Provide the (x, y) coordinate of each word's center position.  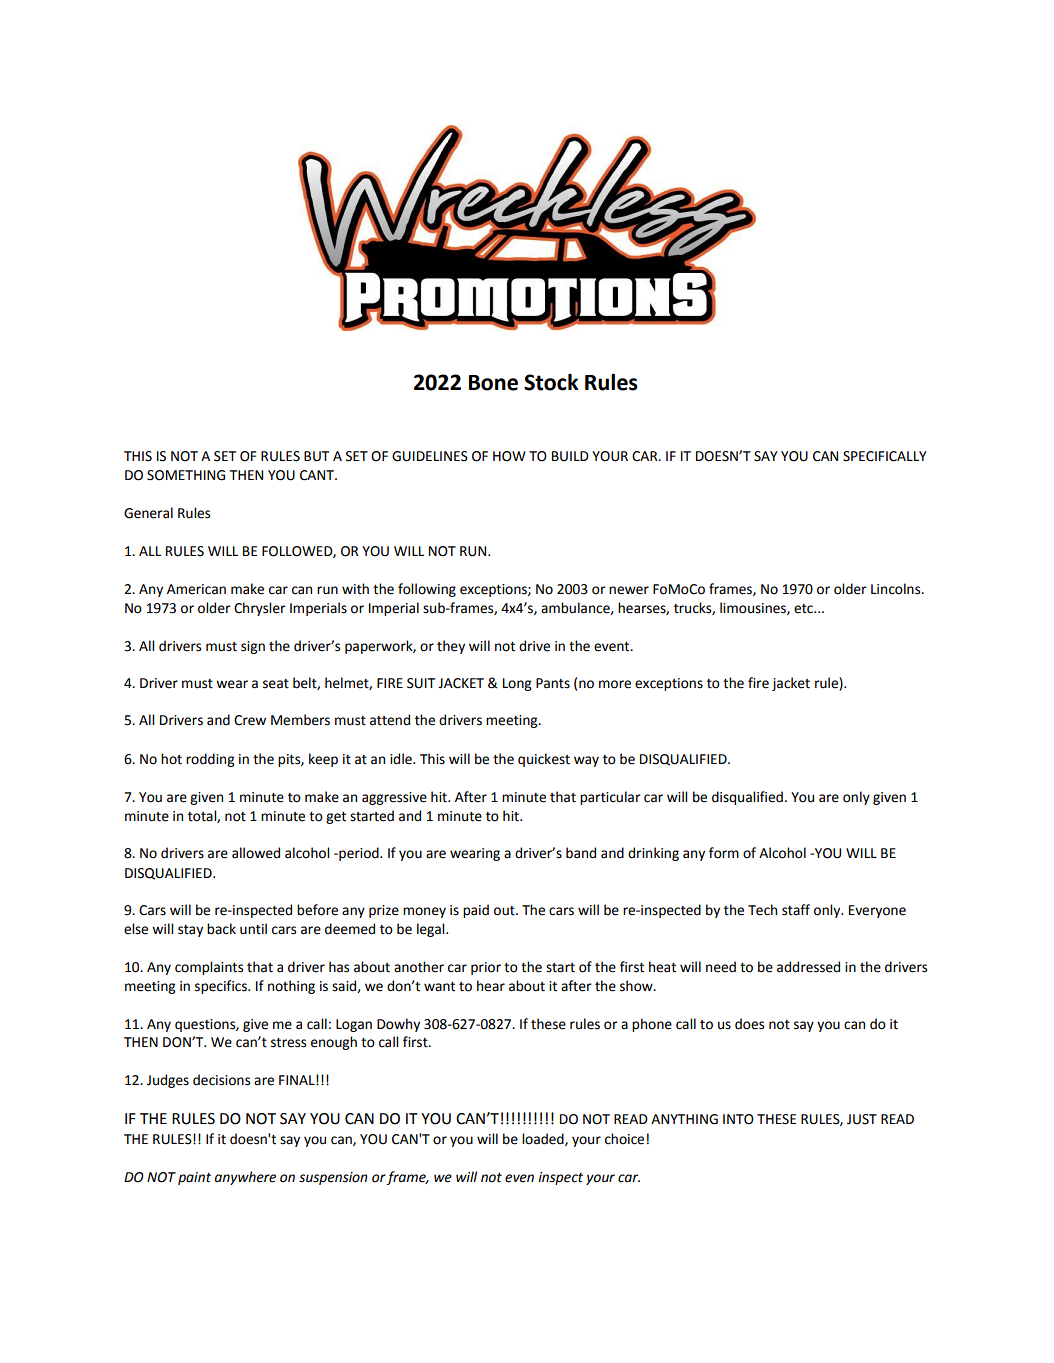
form (724, 853)
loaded (544, 1139)
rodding (210, 760)
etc (804, 609)
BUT (316, 456)
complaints (209, 968)
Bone (493, 383)
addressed (808, 967)
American (196, 589)
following (427, 590)
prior (486, 968)
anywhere (245, 1178)
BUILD (570, 456)
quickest (544, 760)
